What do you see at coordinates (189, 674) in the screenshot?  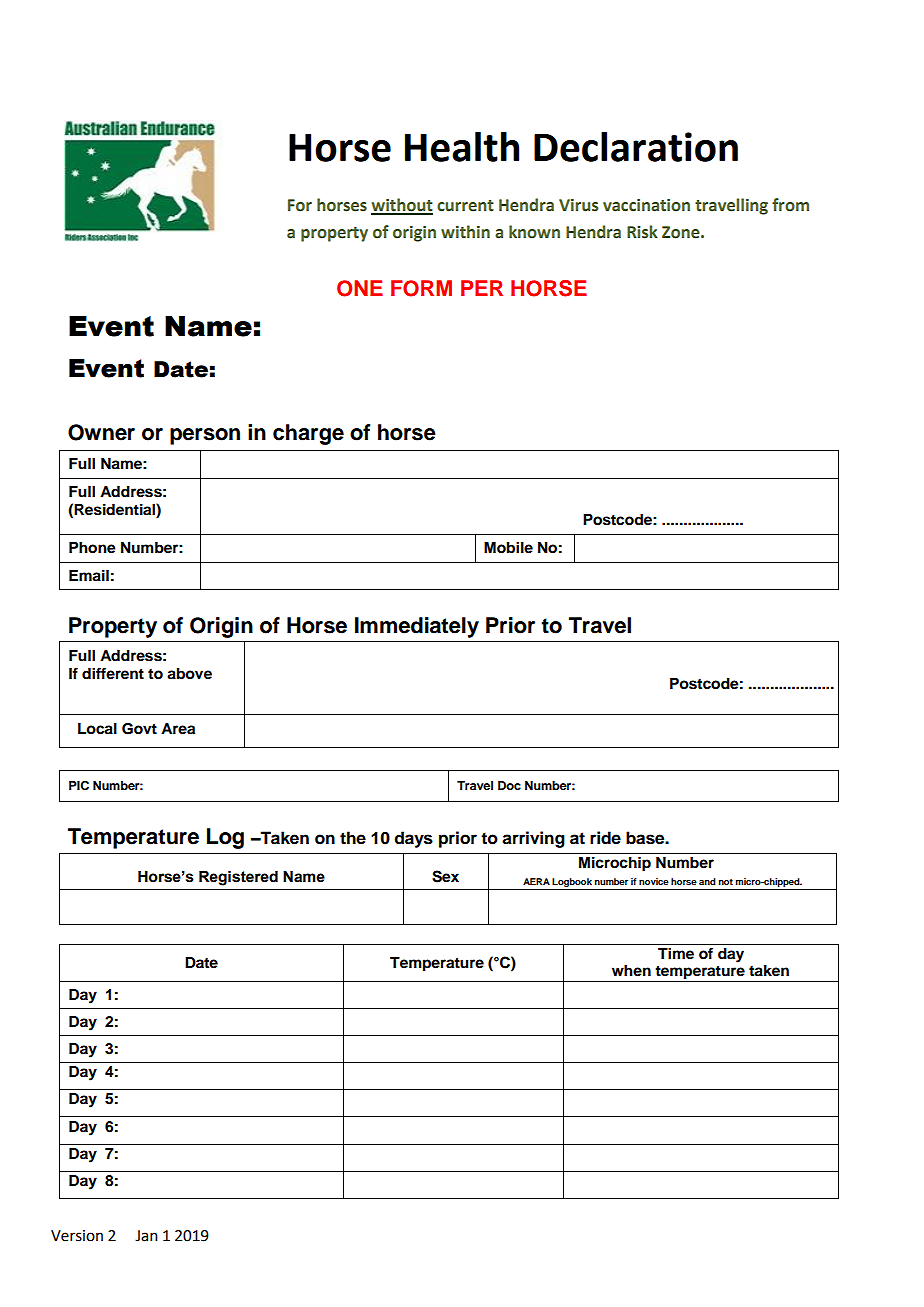 I see `above` at bounding box center [189, 674].
